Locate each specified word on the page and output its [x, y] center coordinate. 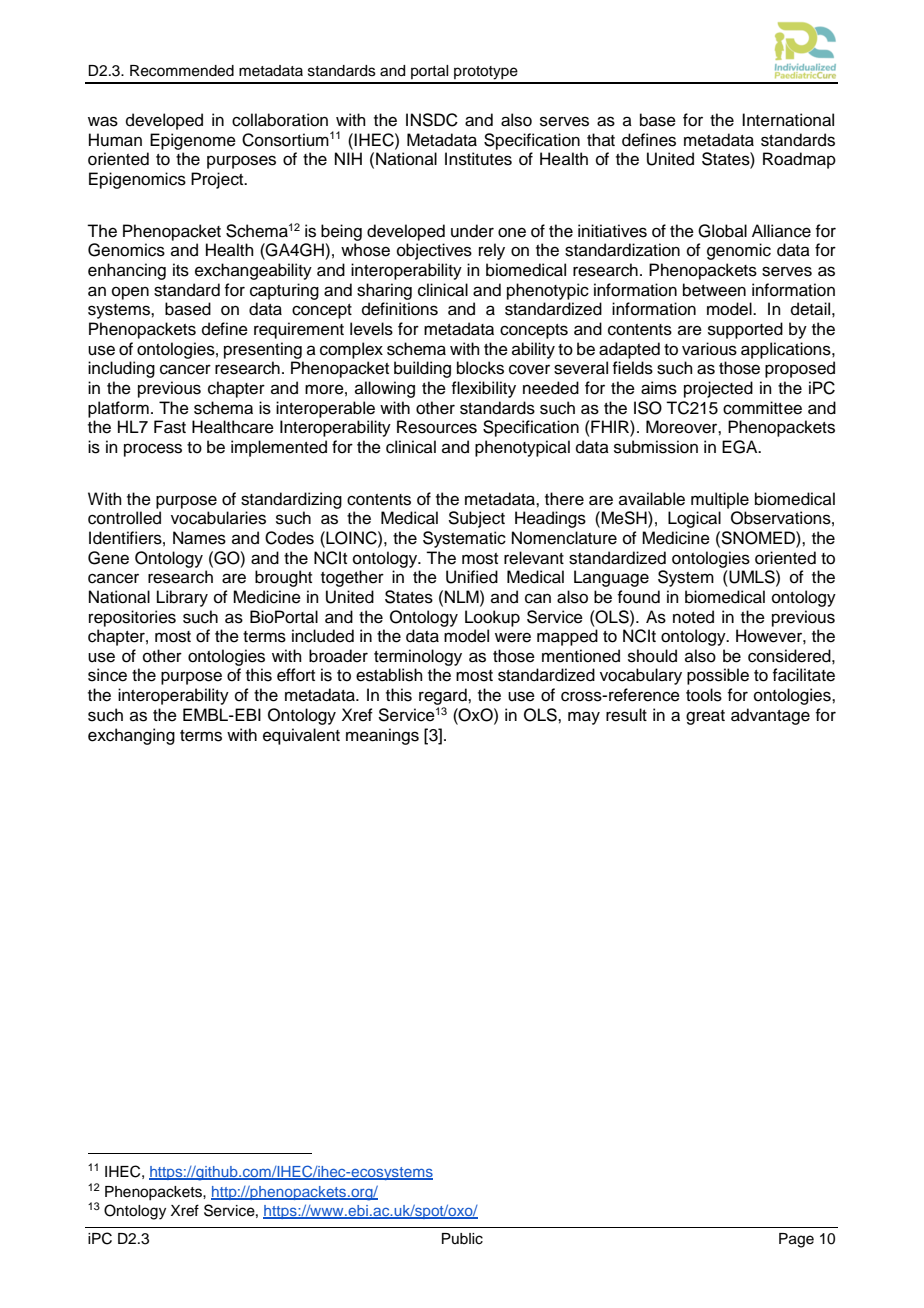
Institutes [478, 159]
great [705, 717]
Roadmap [799, 160]
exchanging [131, 736]
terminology [418, 657]
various [709, 349]
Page [796, 1240]
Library [182, 598]
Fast [170, 427]
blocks [480, 368]
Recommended [182, 71]
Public [462, 1239]
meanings [382, 736]
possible [718, 676]
